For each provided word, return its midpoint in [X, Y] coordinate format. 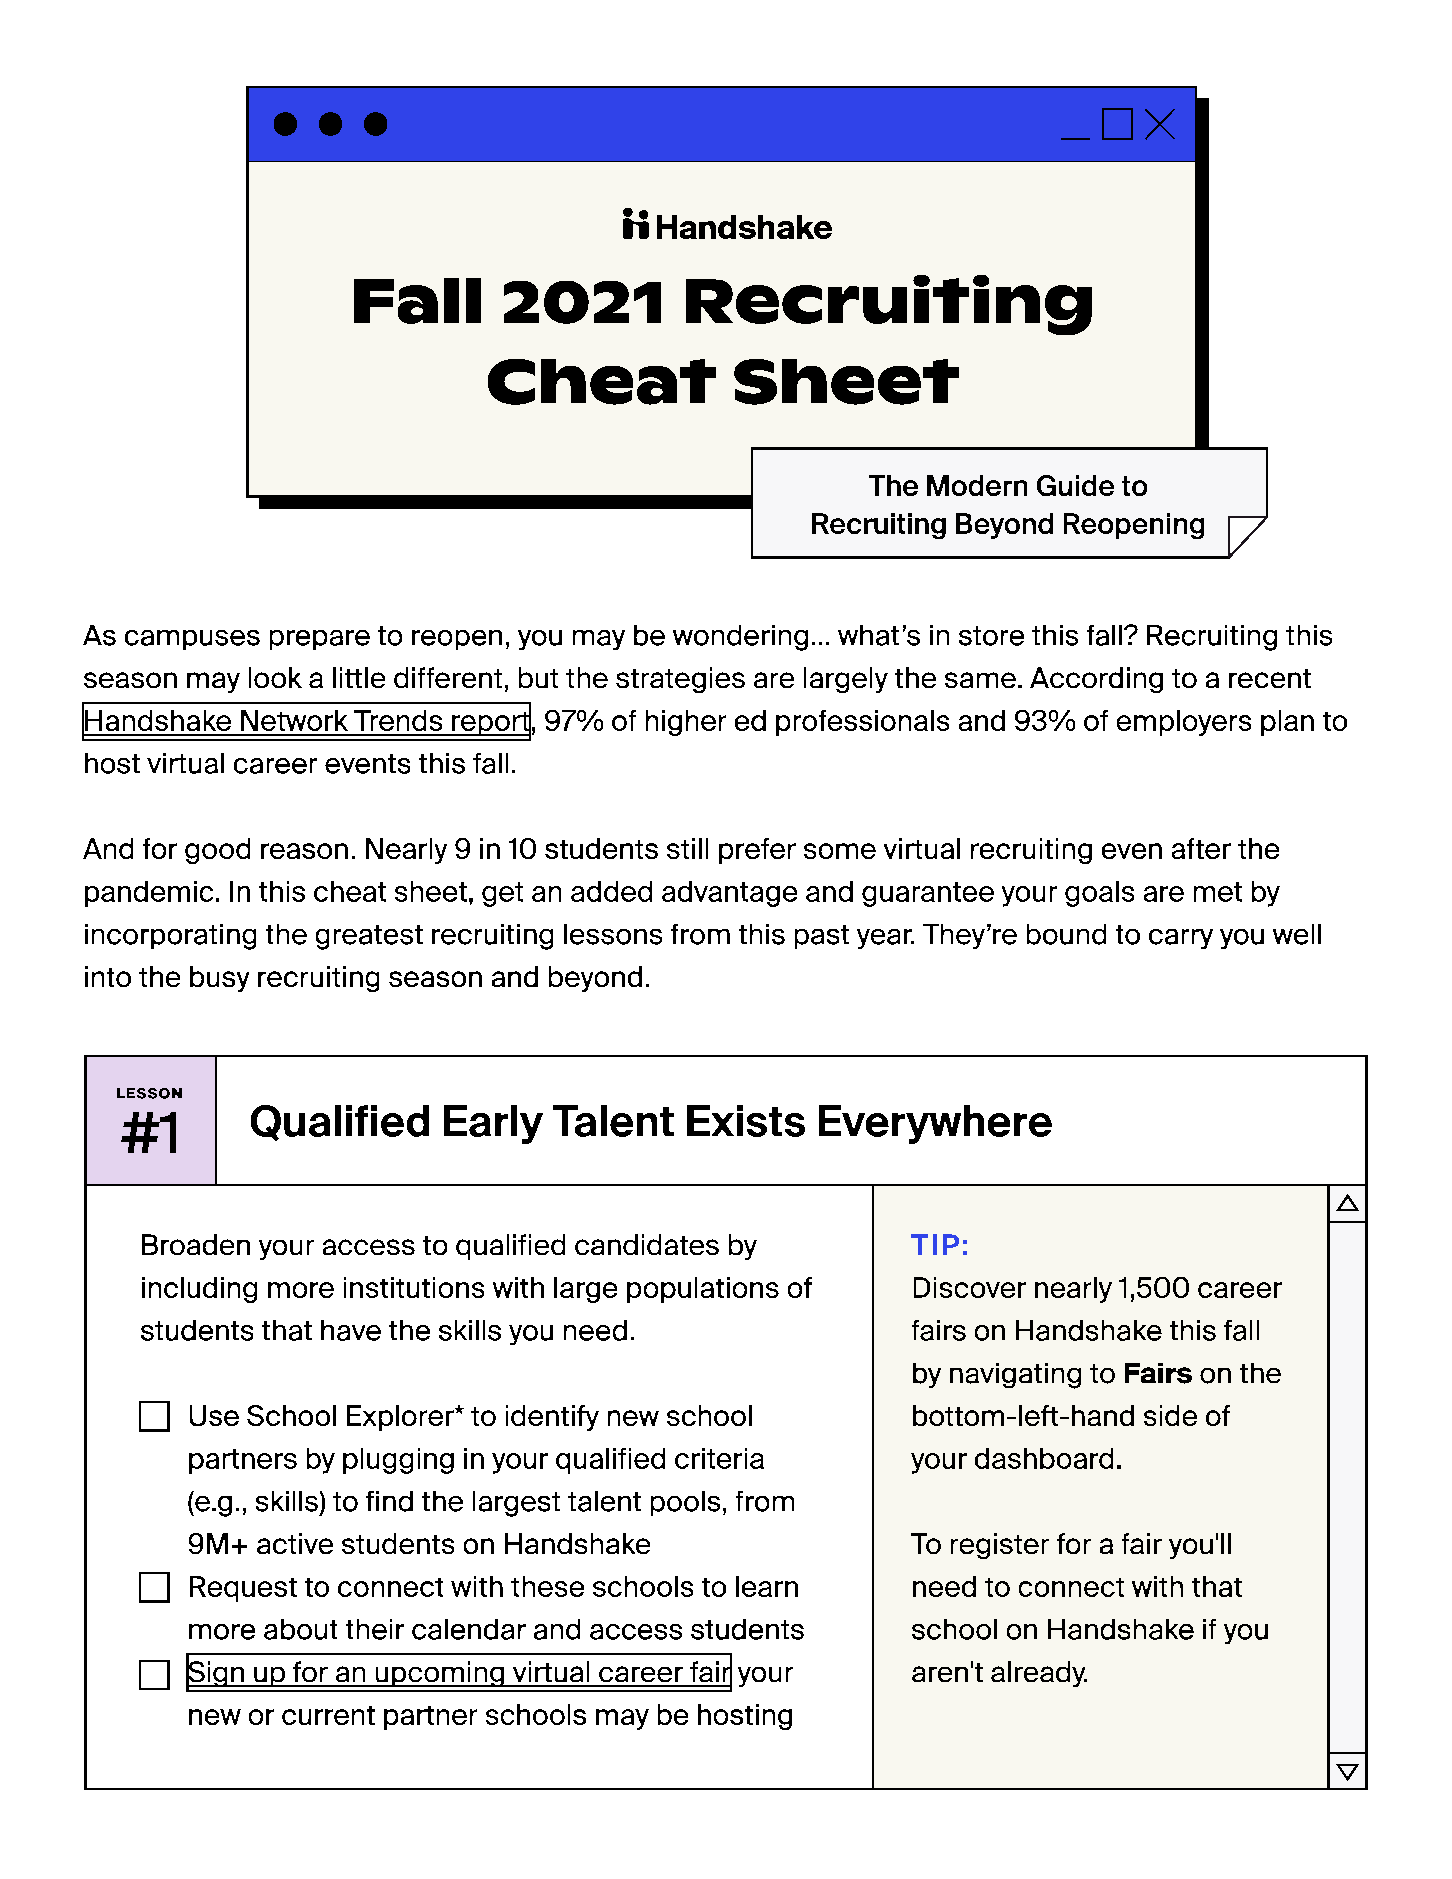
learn [767, 1586]
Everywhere [935, 1124]
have [351, 1330]
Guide [1075, 485]
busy [219, 979]
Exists [746, 1121]
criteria [719, 1458]
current [328, 1715]
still [687, 848]
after [1201, 848]
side [1170, 1415]
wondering [740, 638]
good [217, 851]
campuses [192, 640]
